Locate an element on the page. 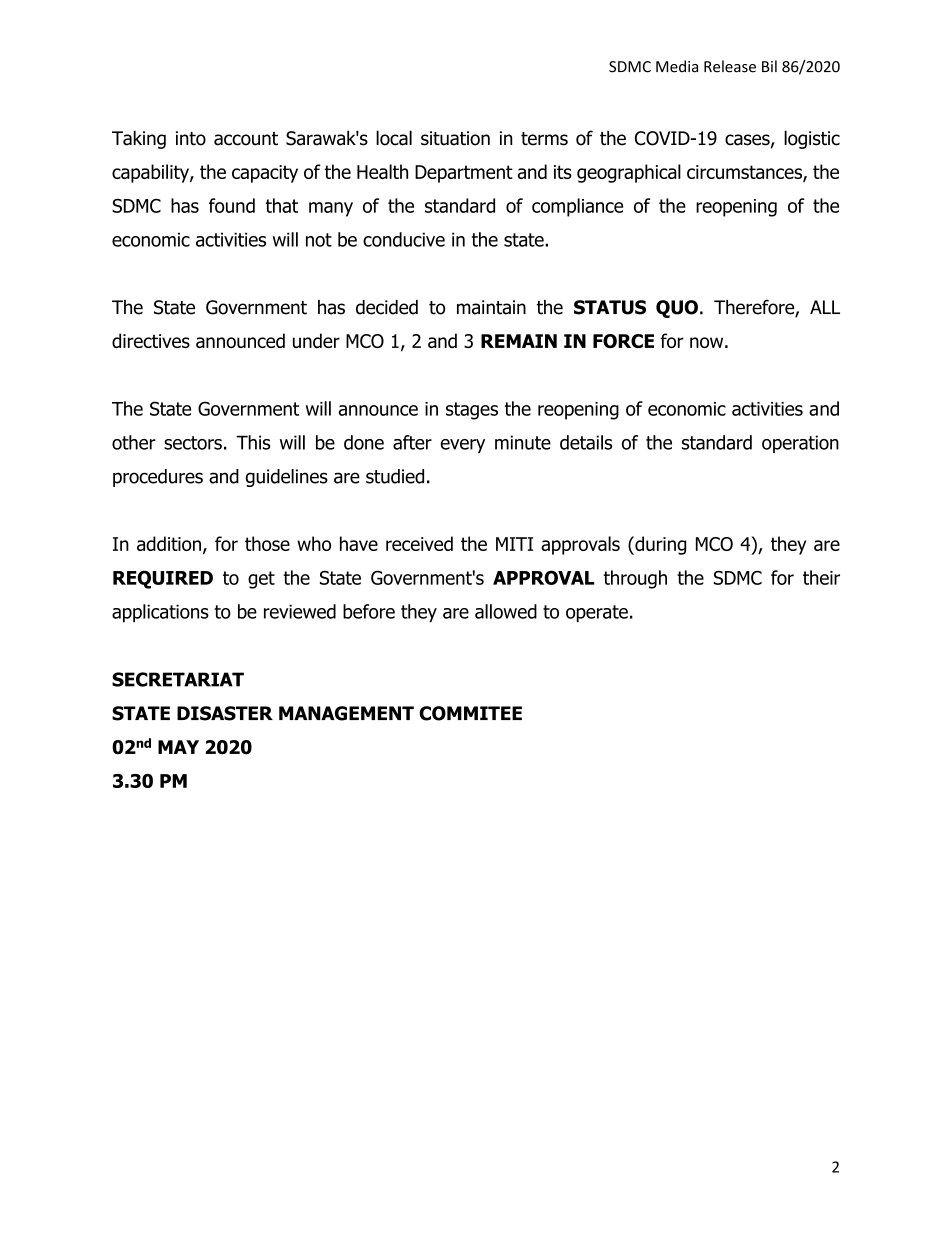 Image resolution: width=952 pixels, height=1233 pixels. addition is located at coordinates (169, 543).
